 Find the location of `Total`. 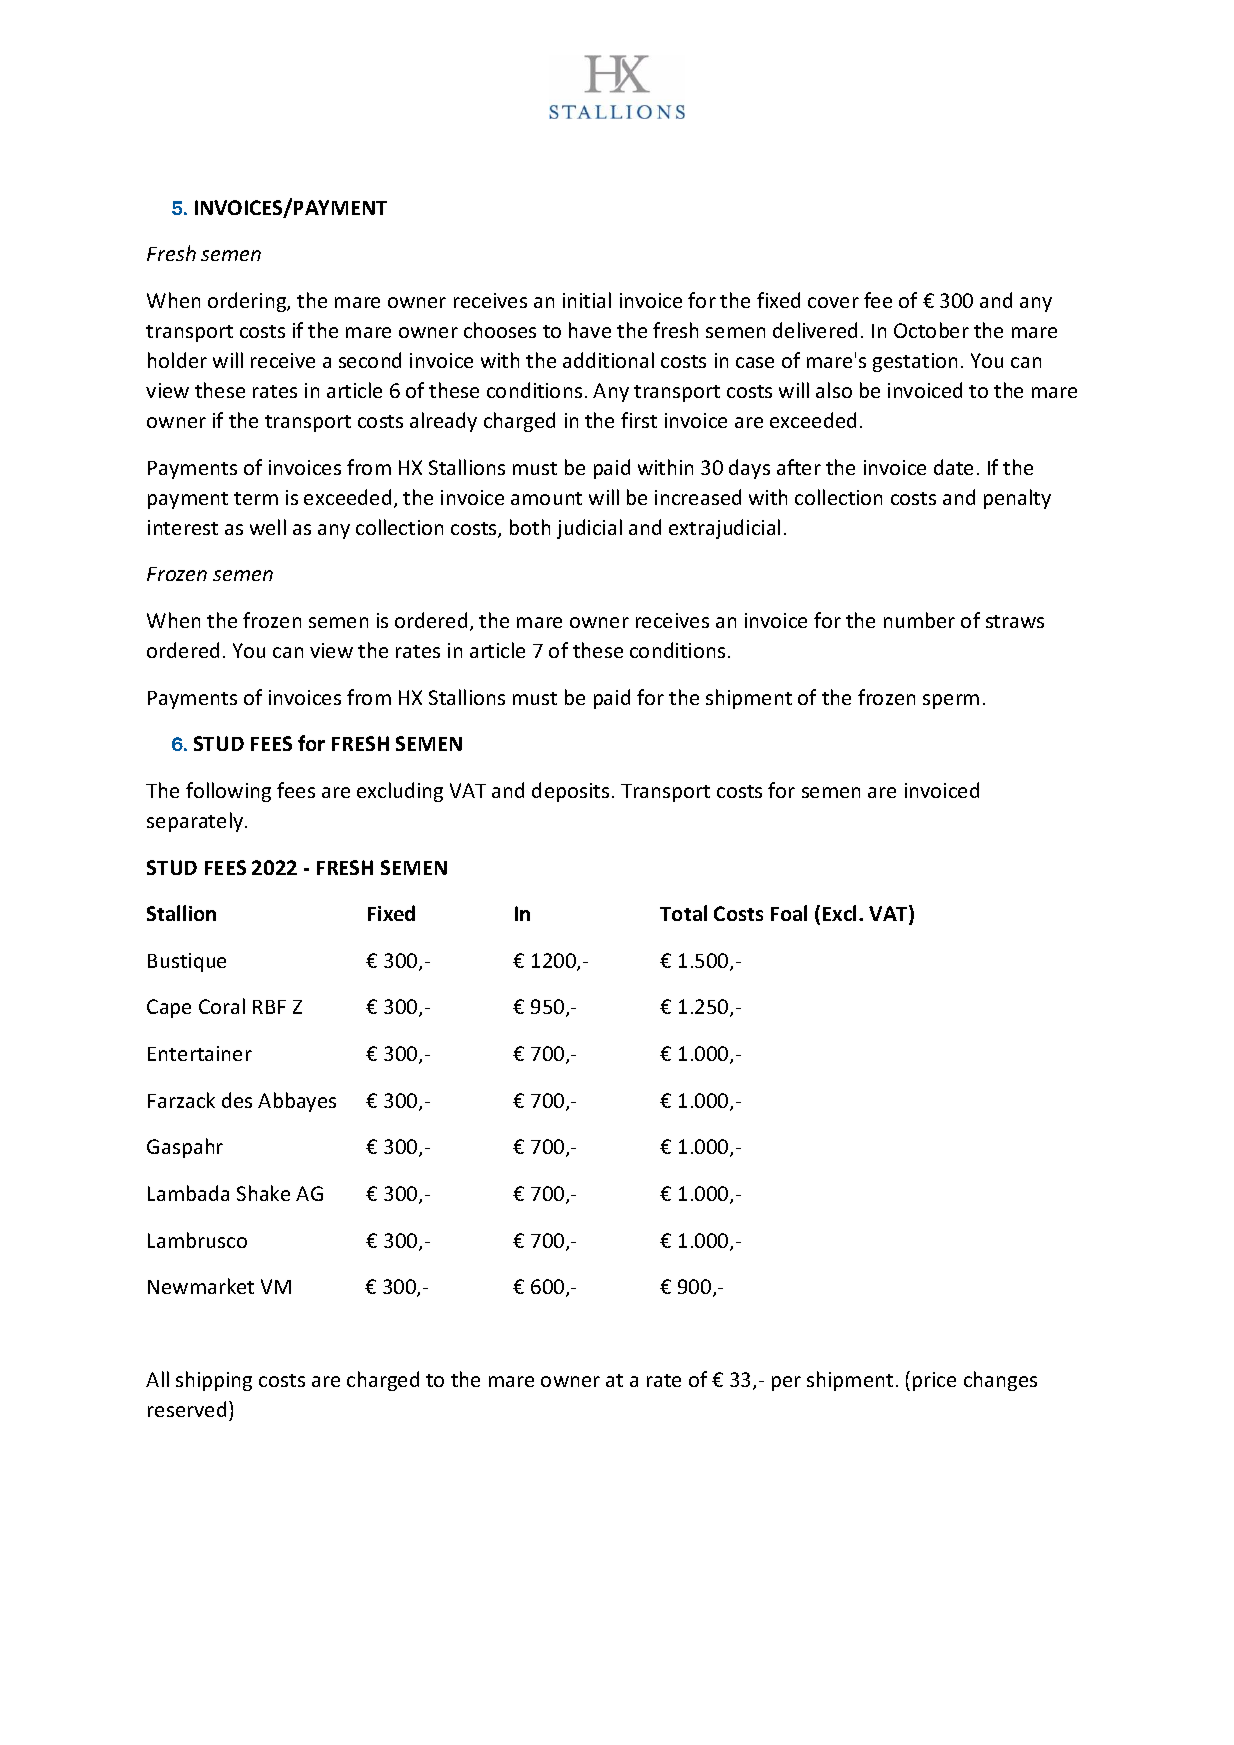

Total is located at coordinates (683, 913).
